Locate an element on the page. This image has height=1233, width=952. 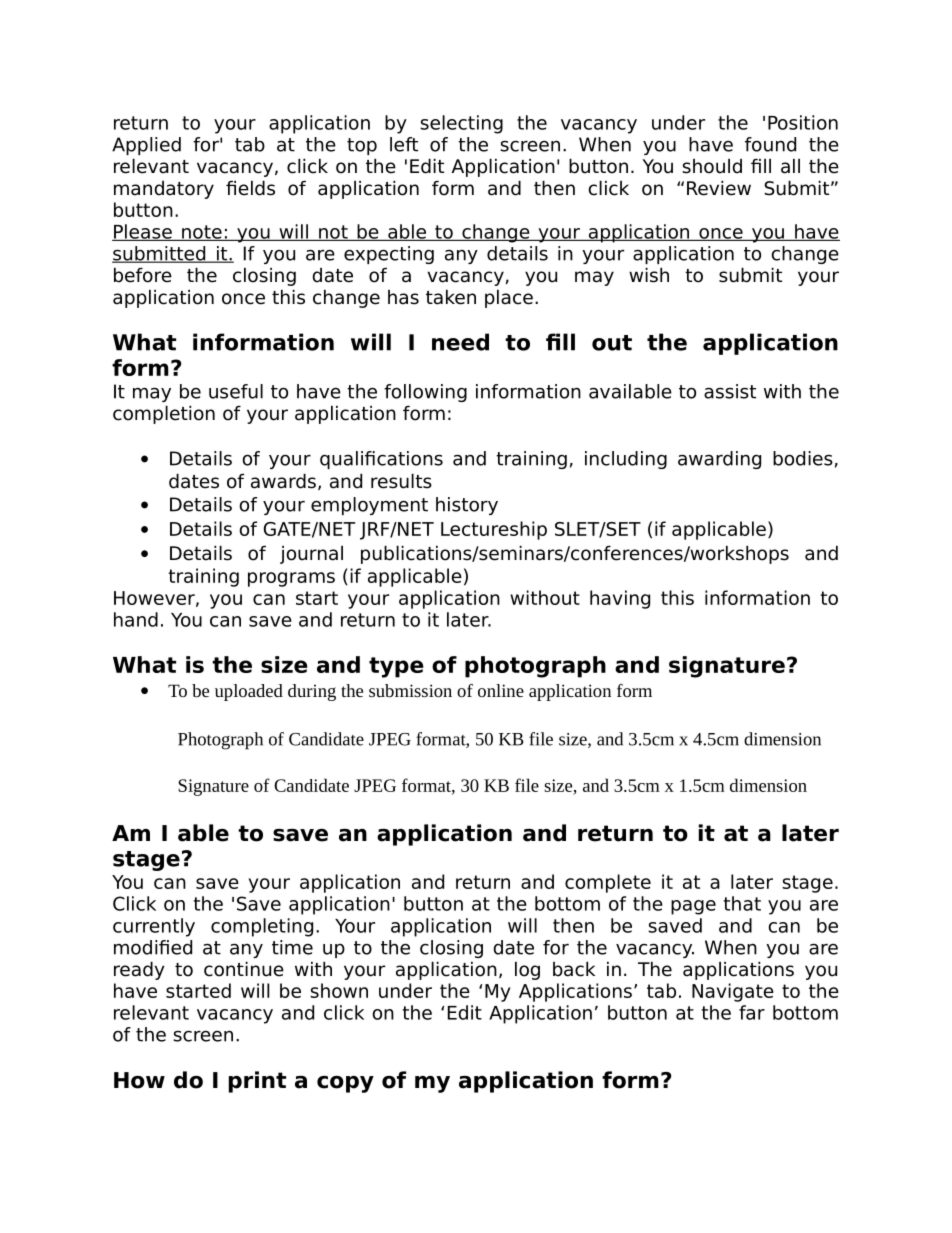
uploaded is located at coordinates (249, 692).
